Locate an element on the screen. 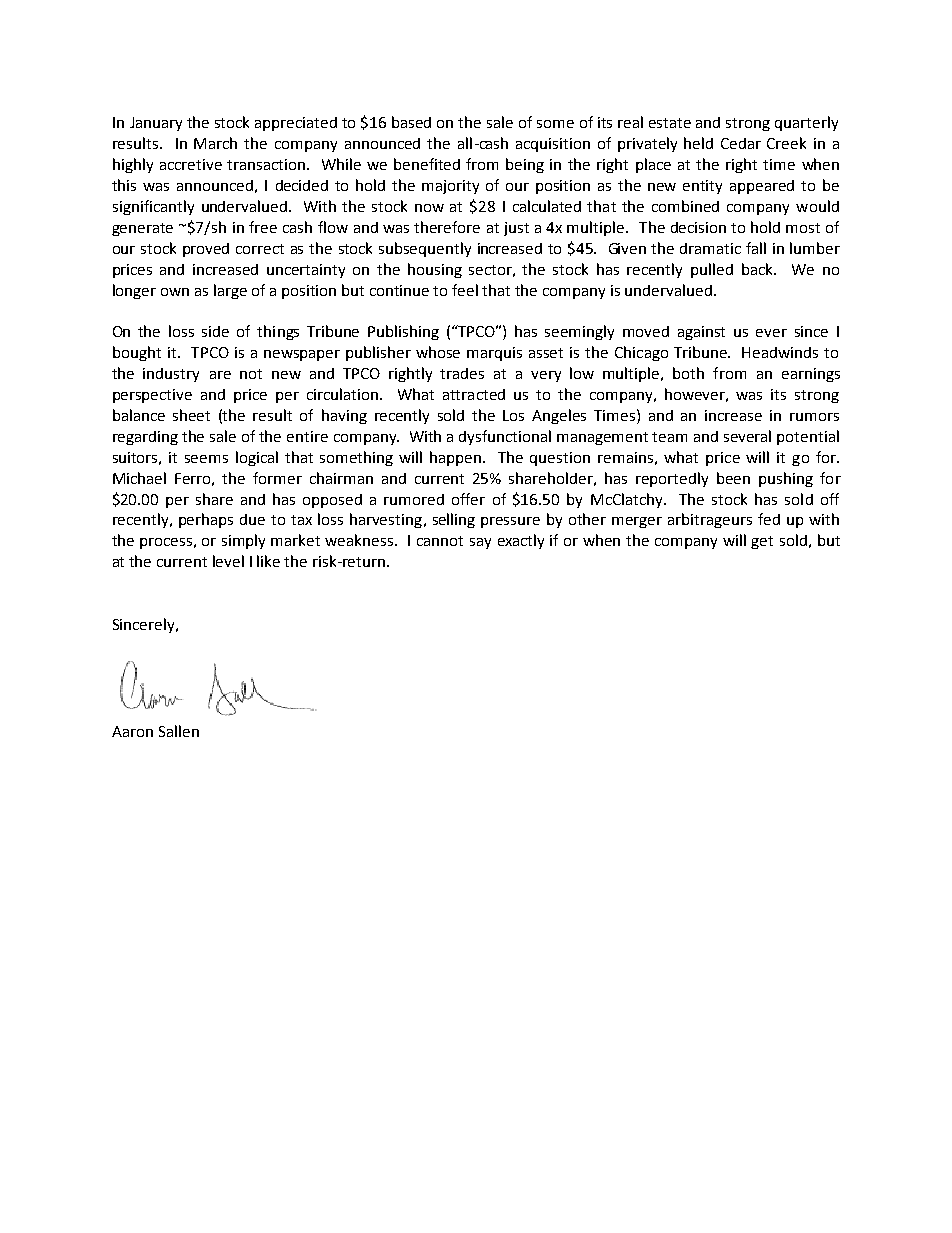 This screenshot has width=952, height=1233. get is located at coordinates (762, 542).
